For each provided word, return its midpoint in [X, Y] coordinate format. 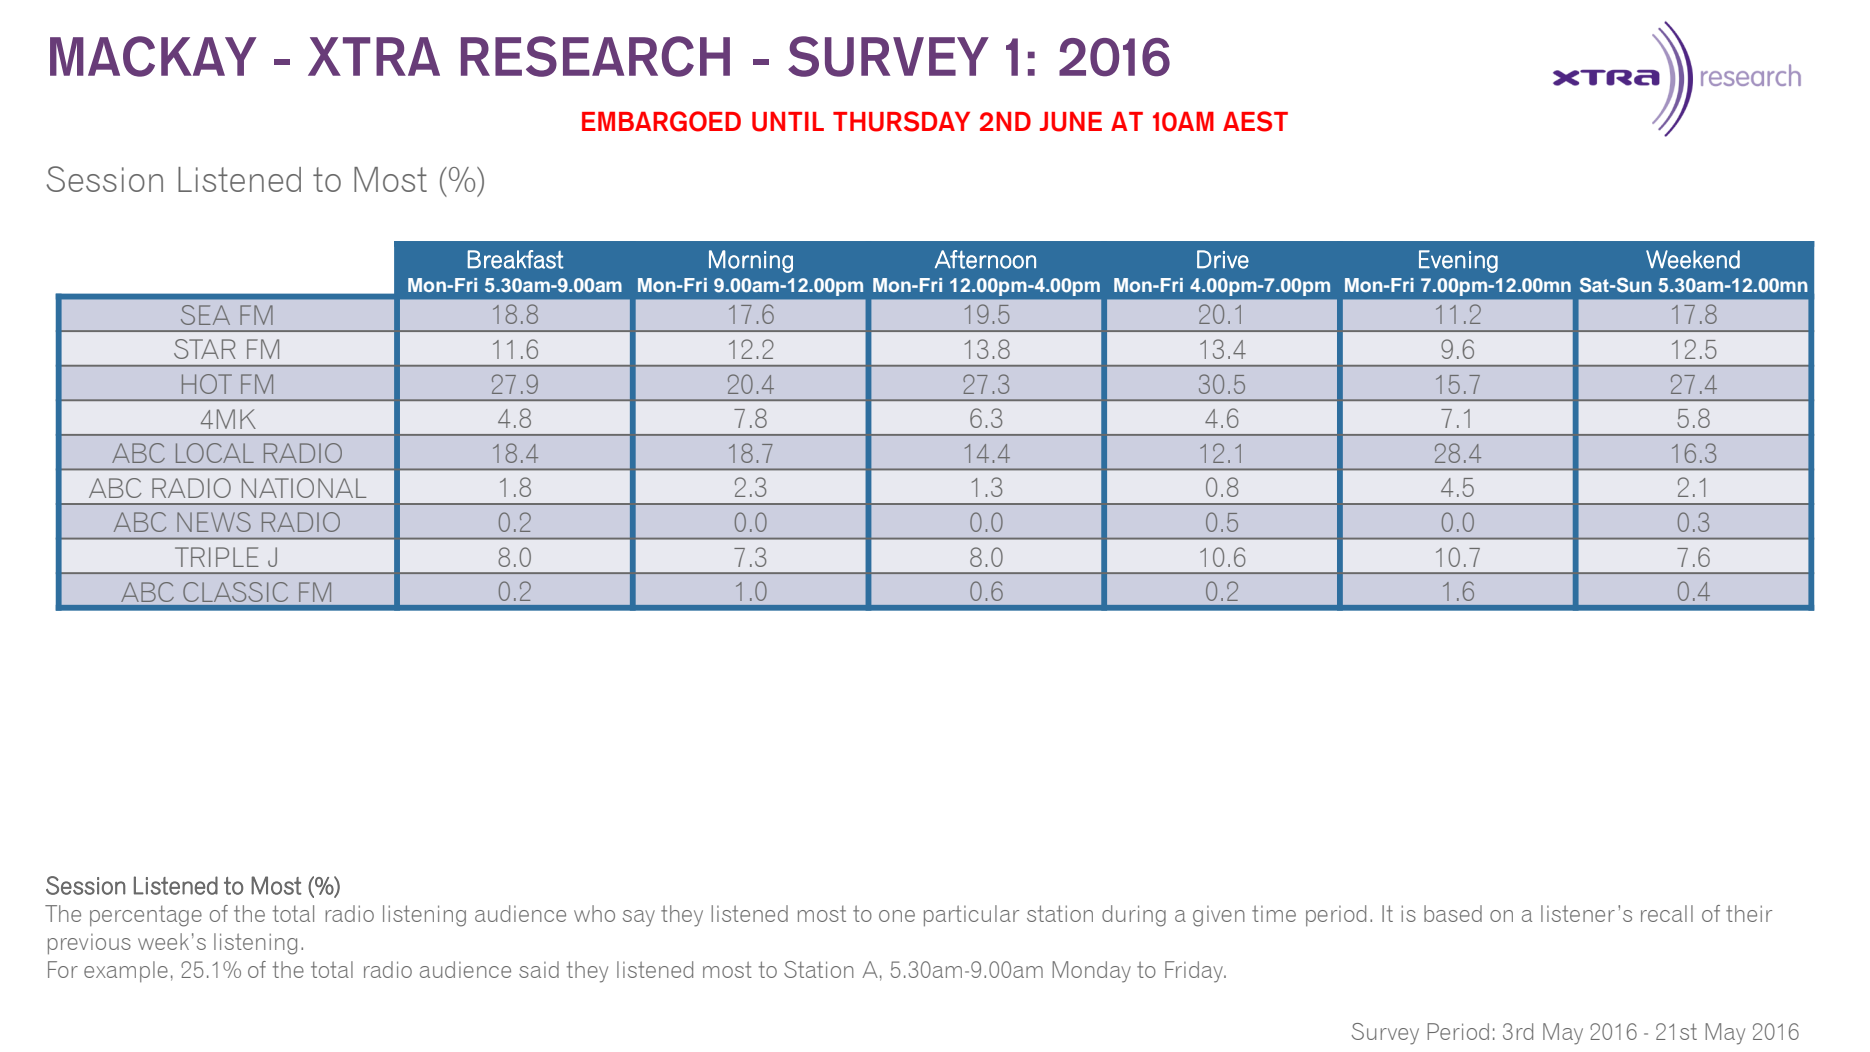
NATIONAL [304, 488]
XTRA [374, 56]
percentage [146, 916]
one [897, 916]
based [1453, 913]
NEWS [214, 522]
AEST [1255, 121]
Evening [1458, 261]
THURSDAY [901, 121]
